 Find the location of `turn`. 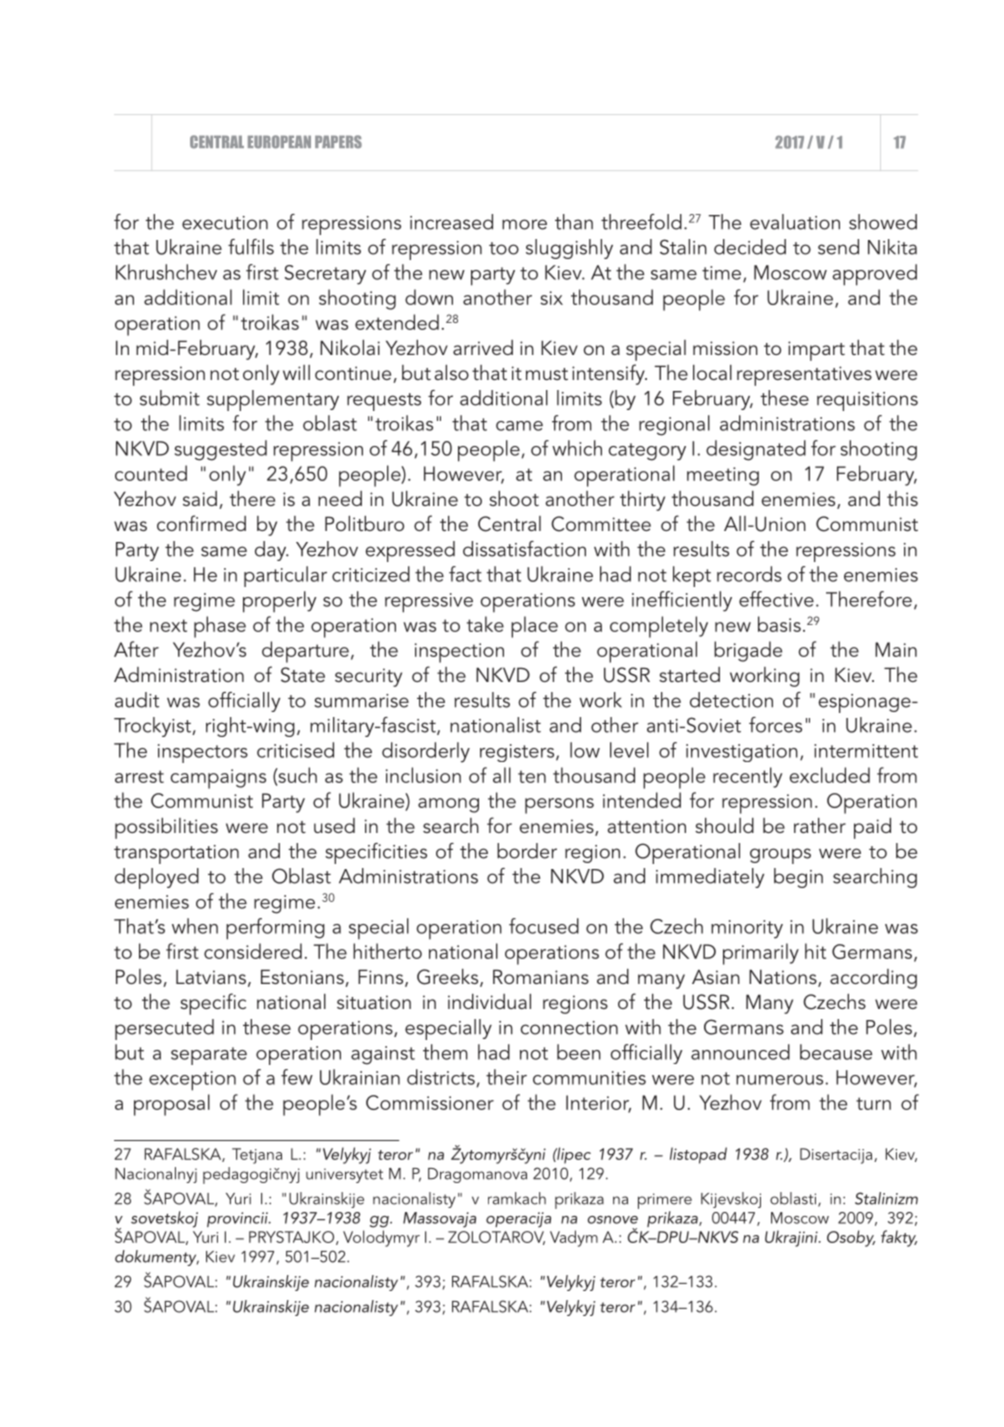

turn is located at coordinates (873, 1103).
